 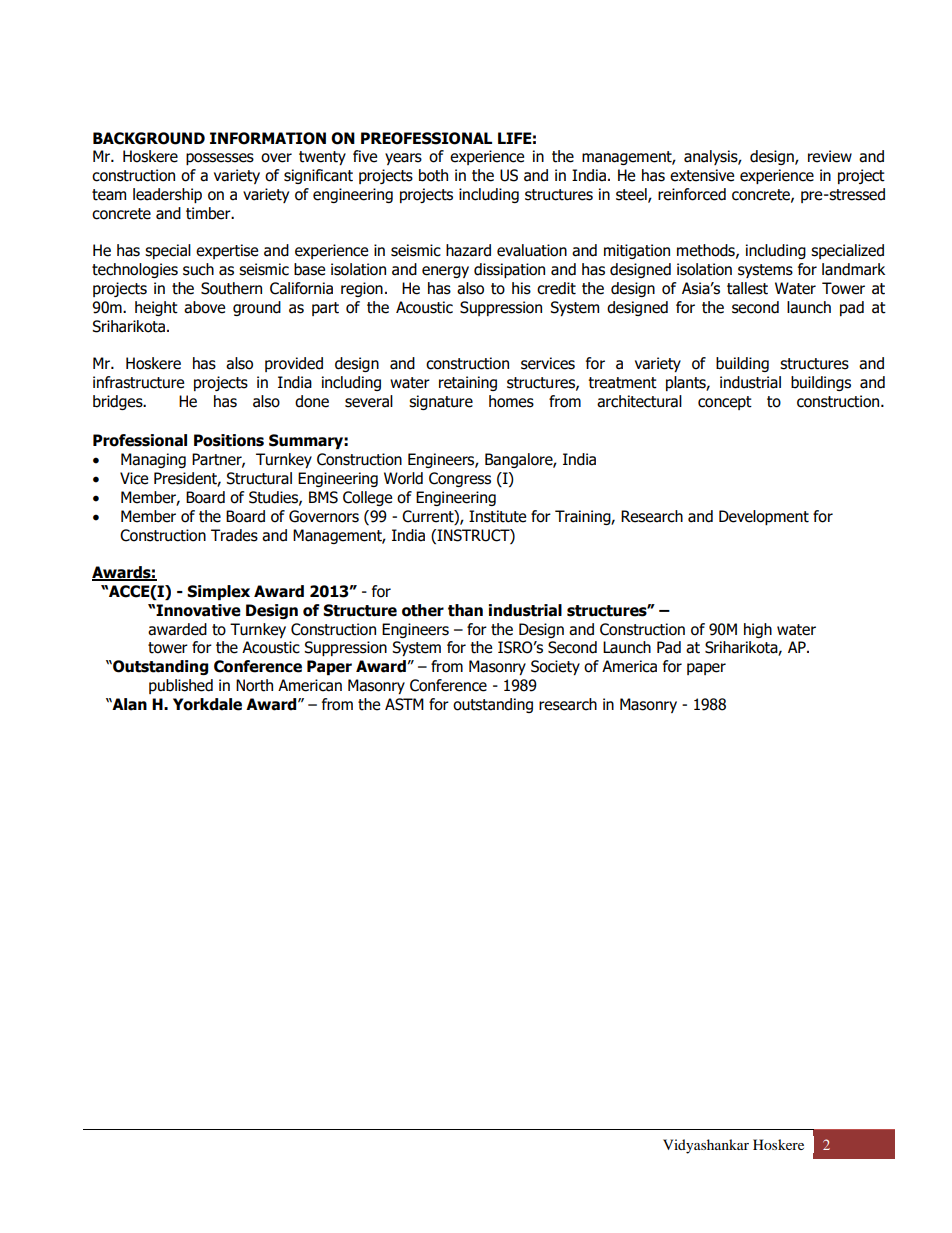 I want to click on possesses, so click(x=220, y=159).
